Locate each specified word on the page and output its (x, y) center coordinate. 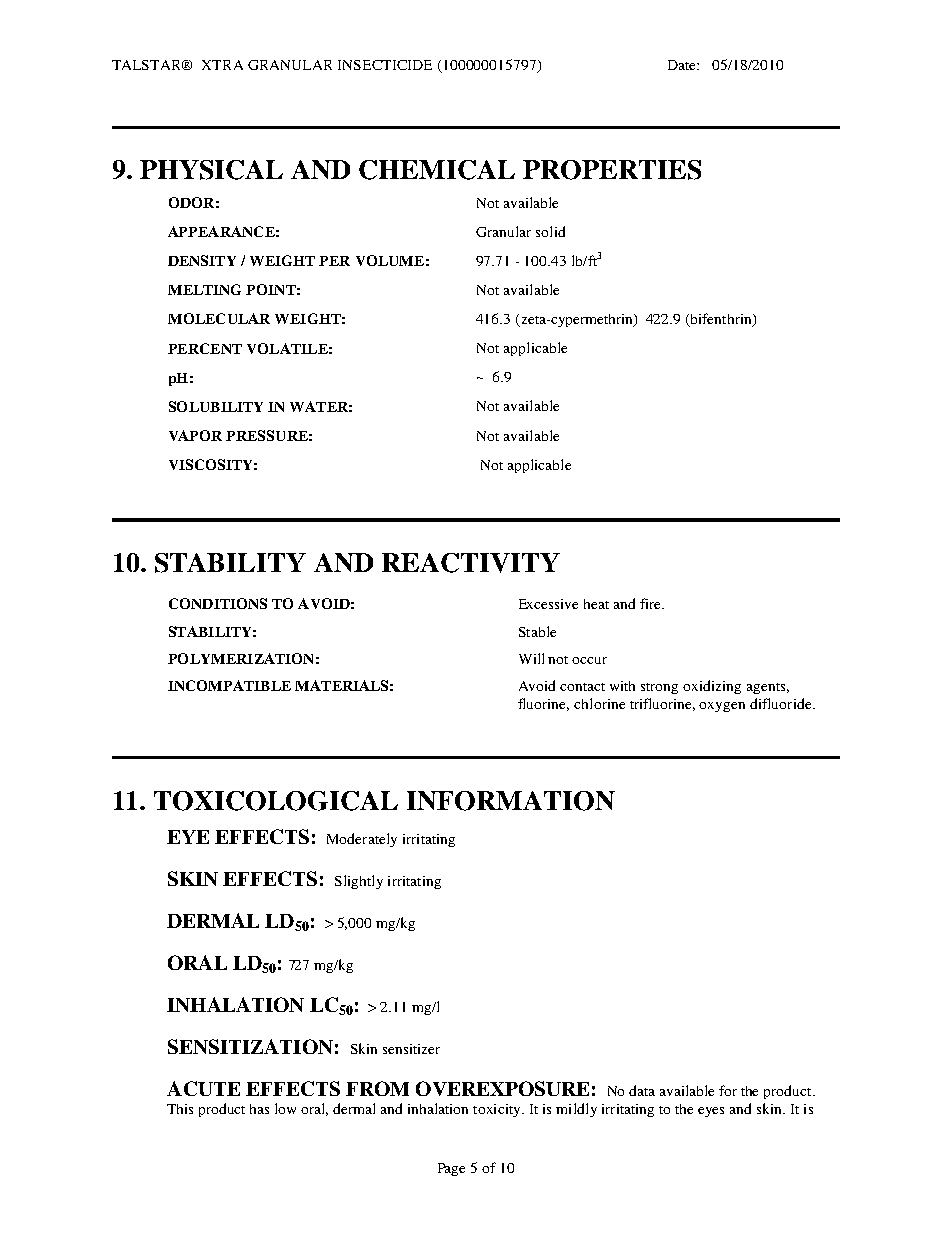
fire (652, 603)
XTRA (222, 65)
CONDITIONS (218, 603)
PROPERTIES (612, 170)
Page (451, 1169)
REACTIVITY (471, 563)
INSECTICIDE (385, 65)
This (180, 1109)
